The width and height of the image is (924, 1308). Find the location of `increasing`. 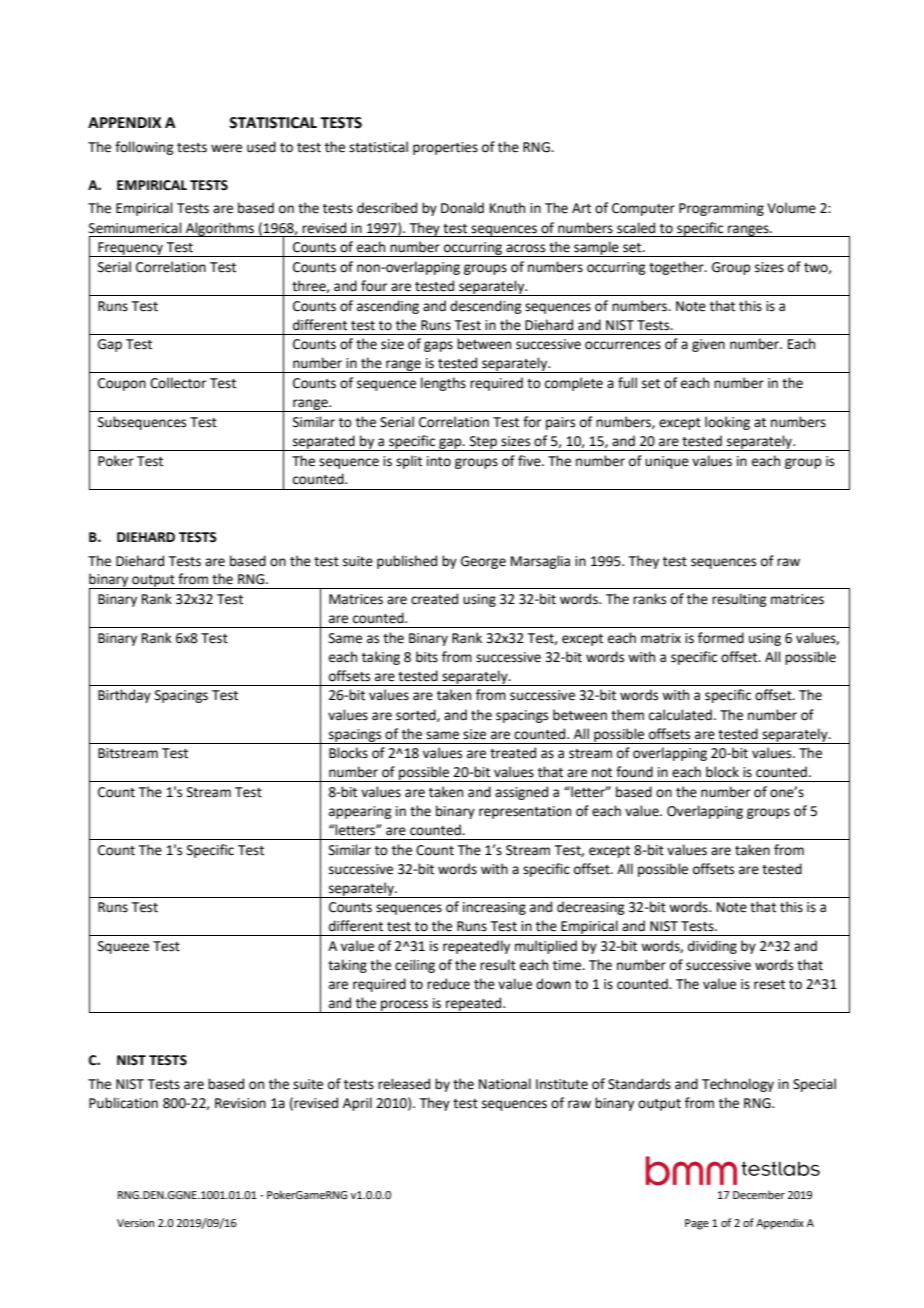

increasing is located at coordinates (494, 908).
